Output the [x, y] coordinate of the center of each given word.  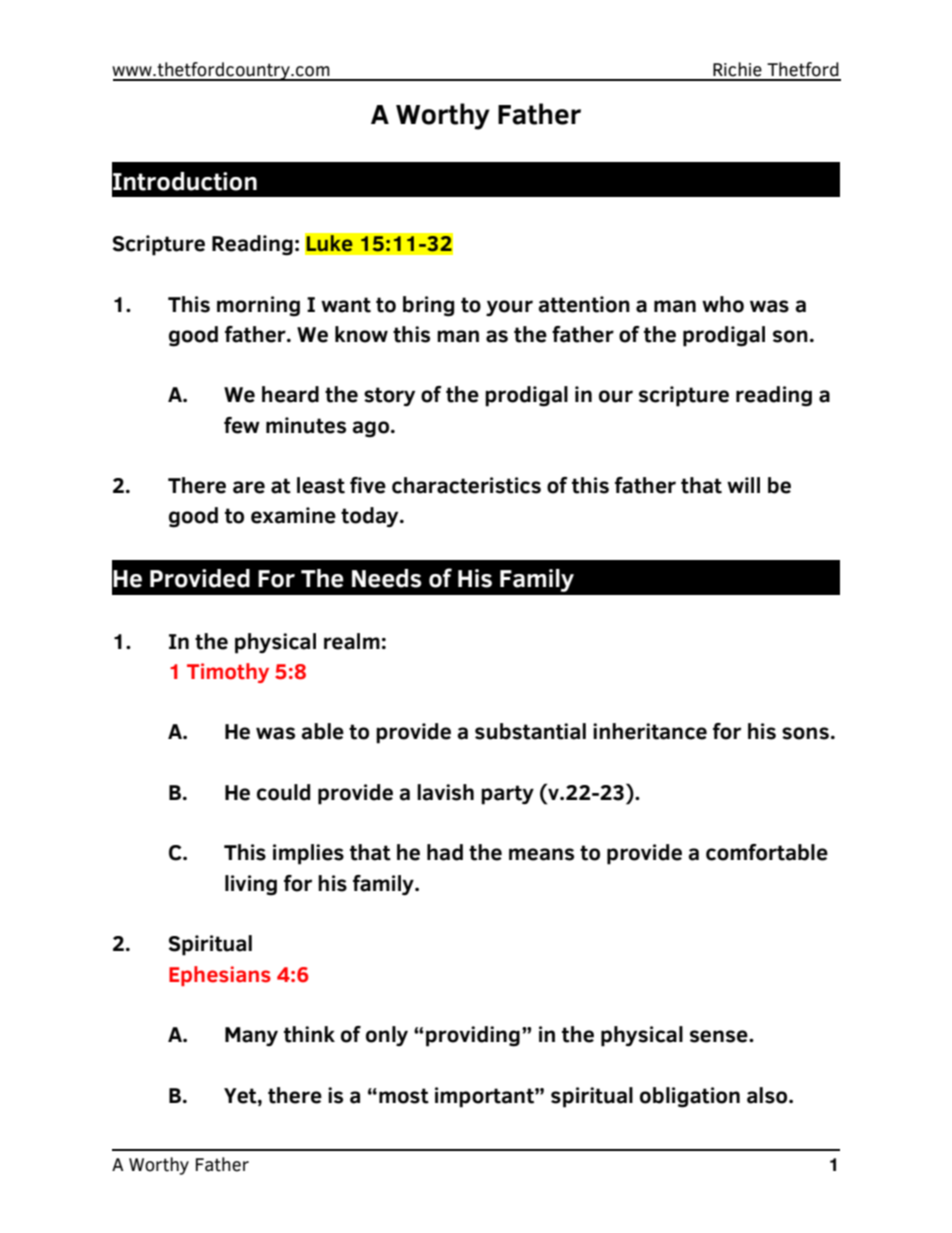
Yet [241, 1096]
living [251, 885]
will [743, 485]
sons [805, 733]
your [509, 308]
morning [258, 306]
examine [293, 515]
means [541, 854]
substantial [530, 731]
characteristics [466, 485]
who [723, 304]
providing [473, 1036]
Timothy [228, 673]
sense [720, 1036]
